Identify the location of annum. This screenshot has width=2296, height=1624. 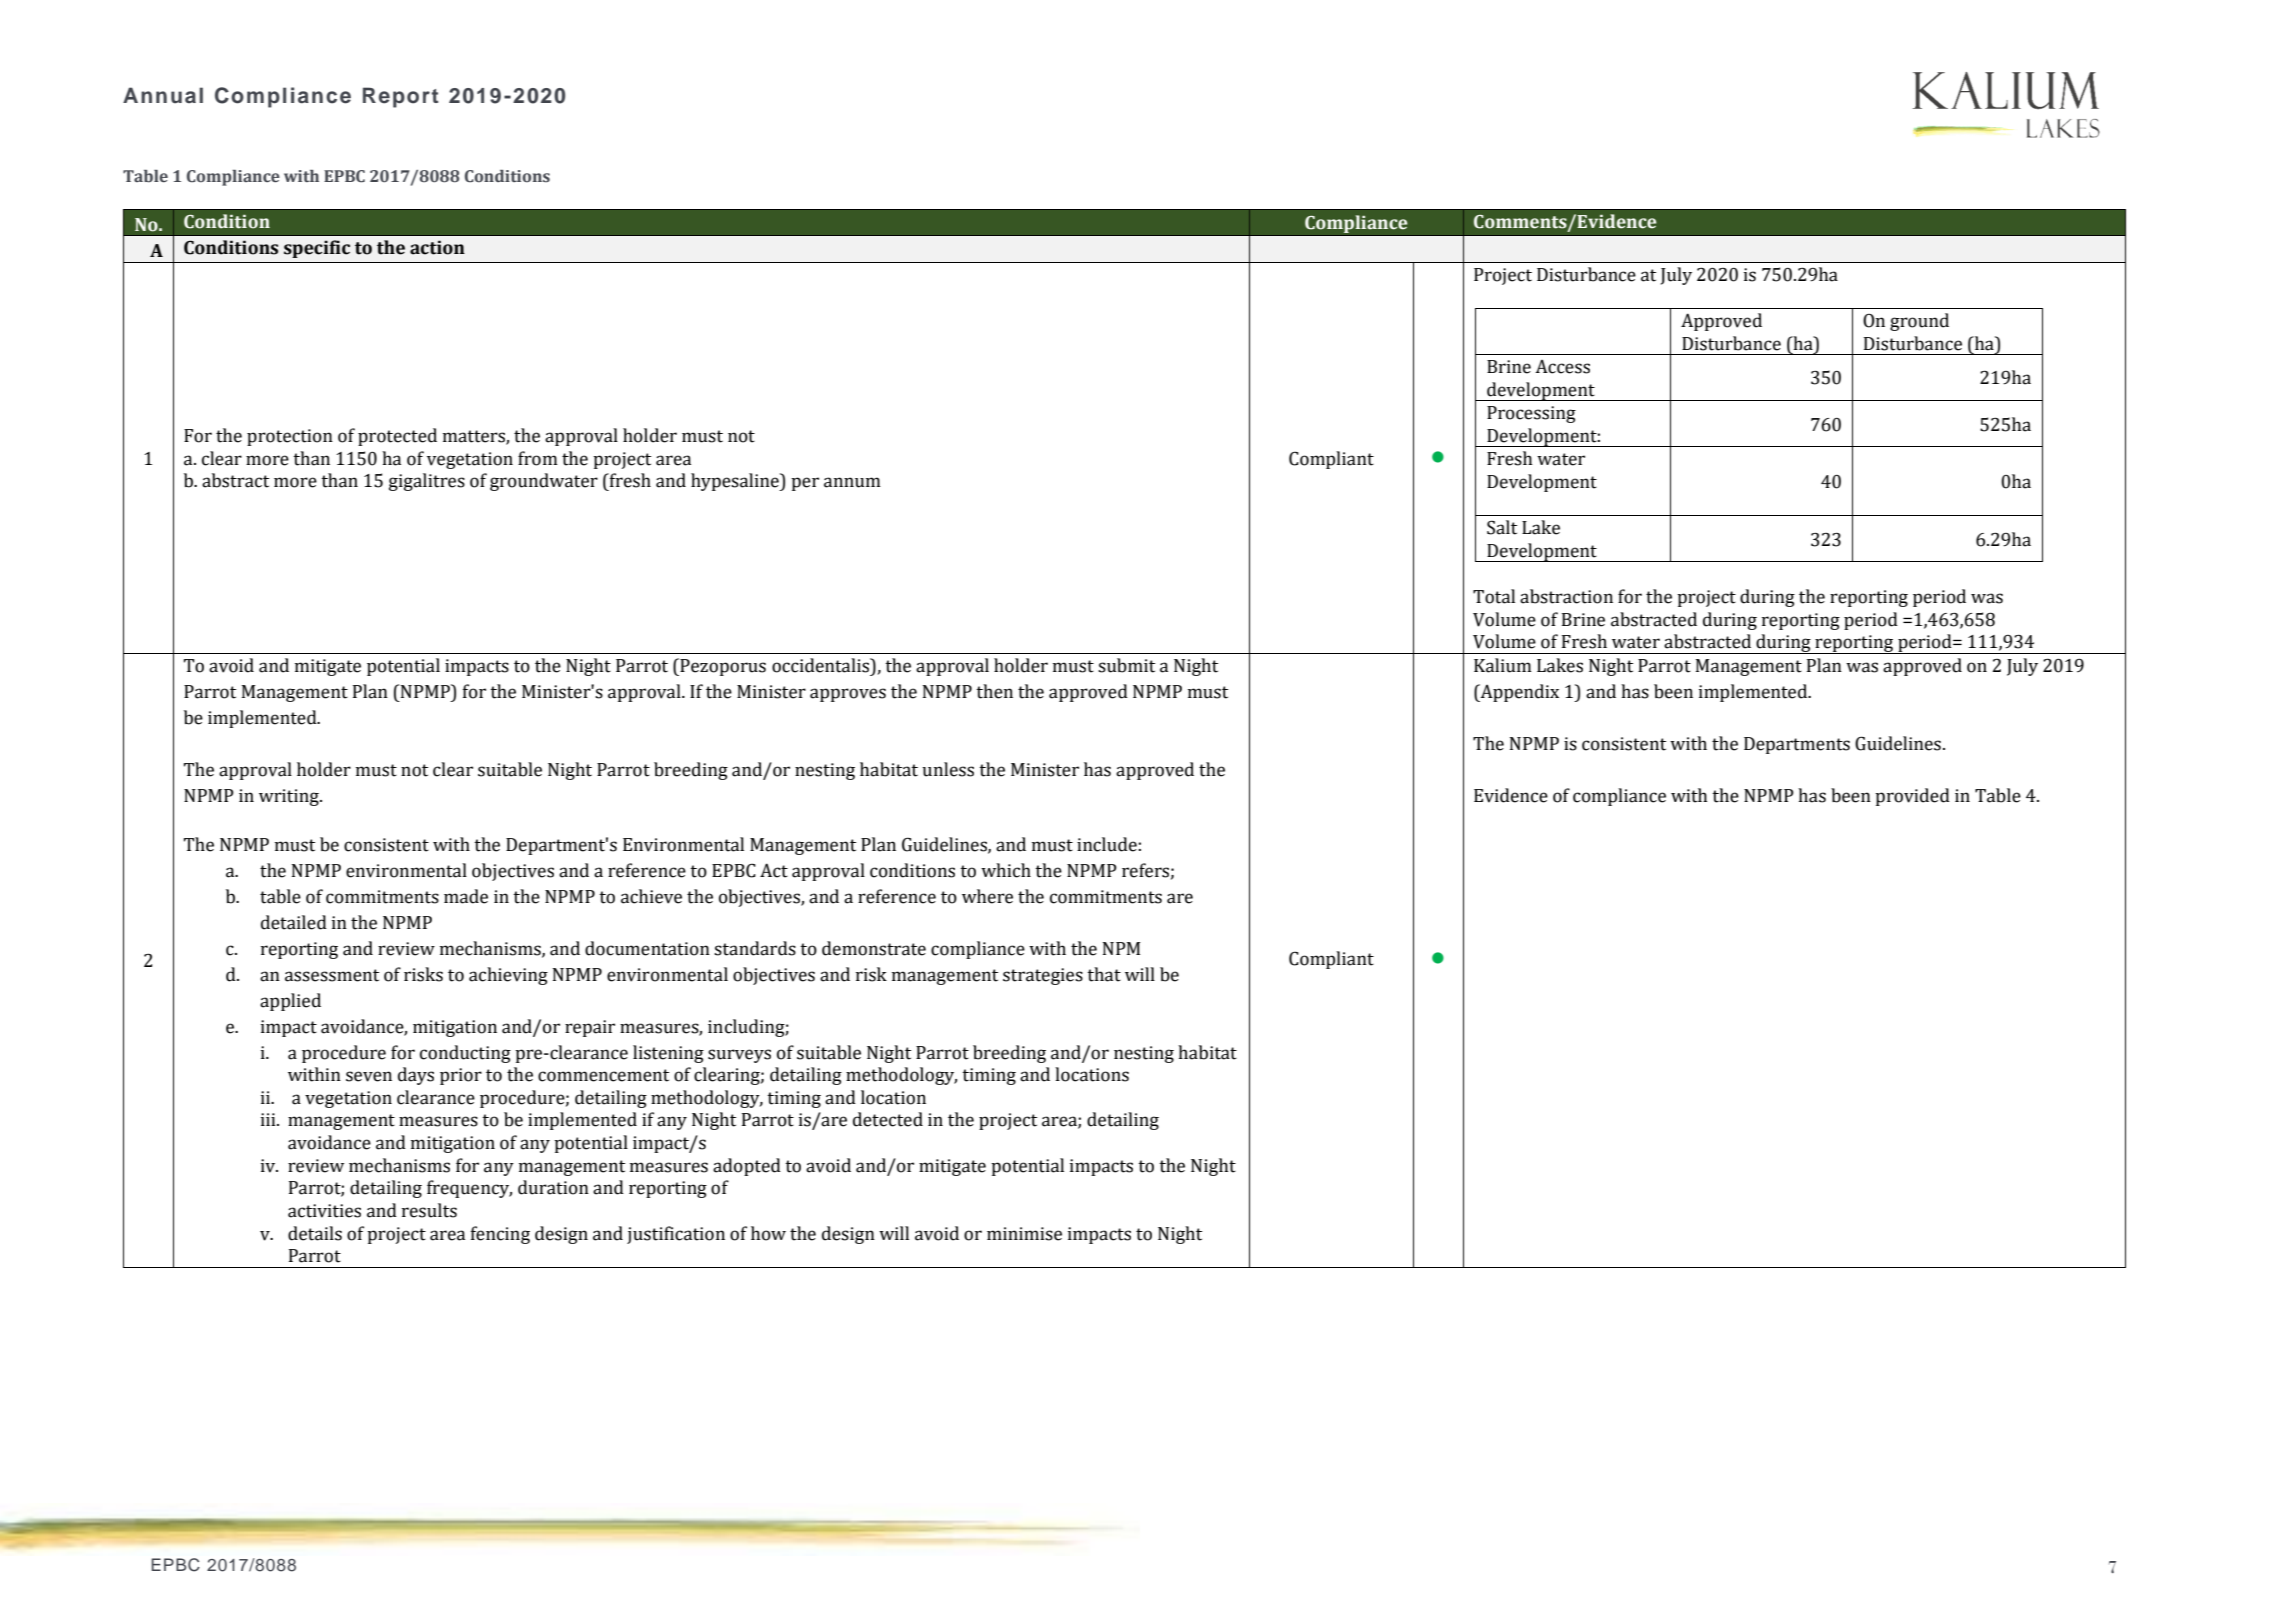
(852, 482).
